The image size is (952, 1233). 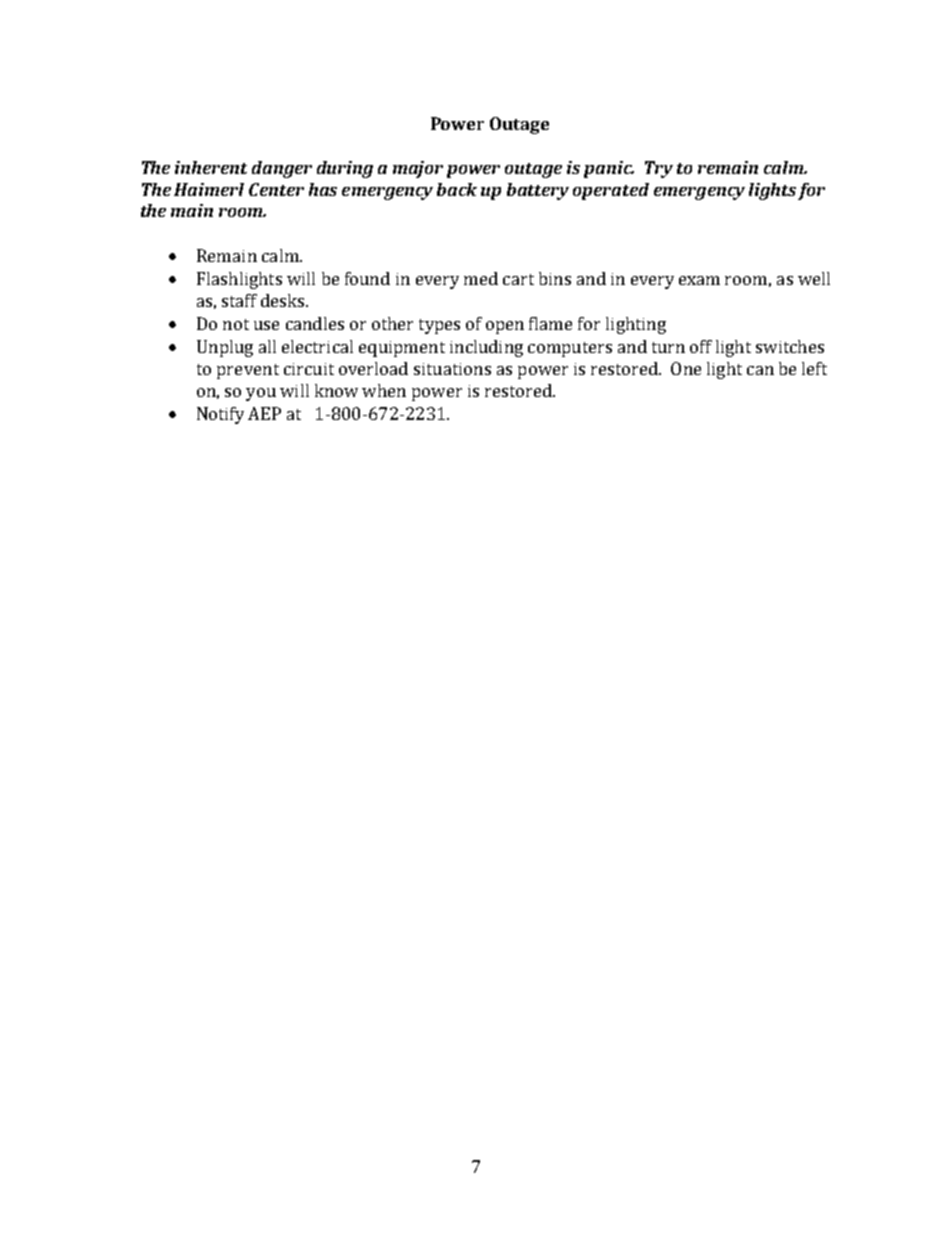 What do you see at coordinates (686, 368) in the document?
I see `One` at bounding box center [686, 368].
